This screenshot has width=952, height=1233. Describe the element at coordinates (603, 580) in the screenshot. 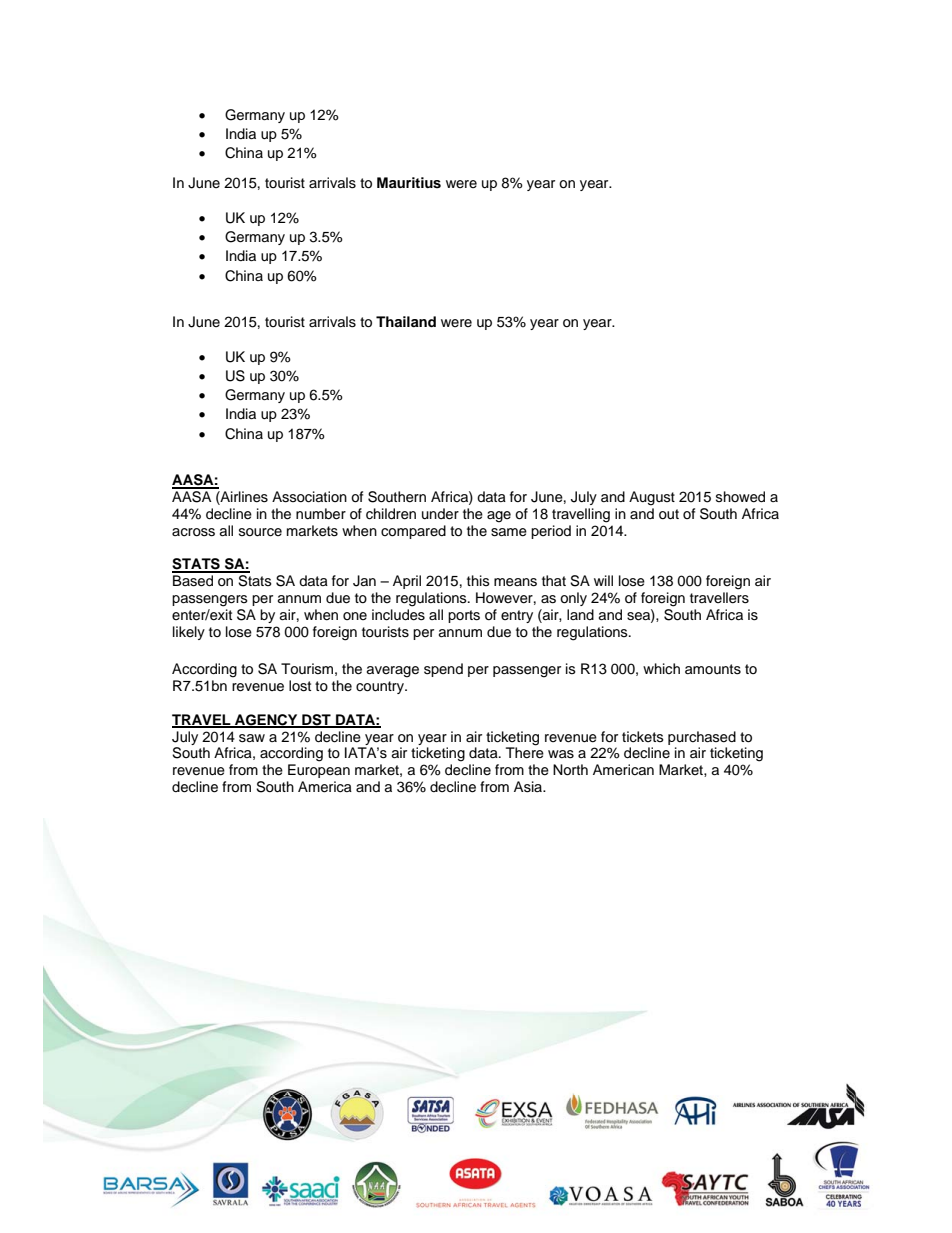

I see `will` at that location.
